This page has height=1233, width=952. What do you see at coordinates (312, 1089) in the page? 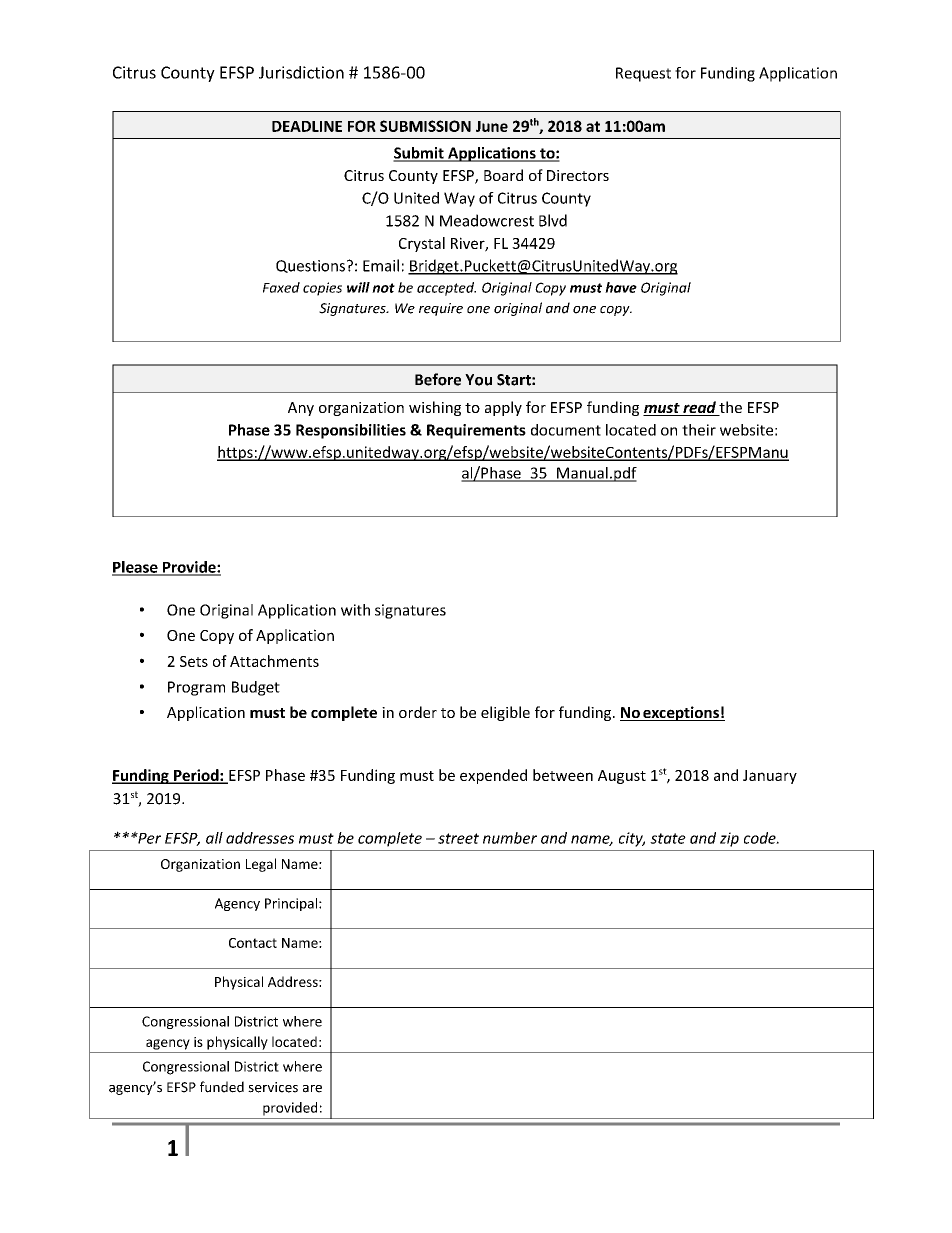
I see `are` at bounding box center [312, 1089].
